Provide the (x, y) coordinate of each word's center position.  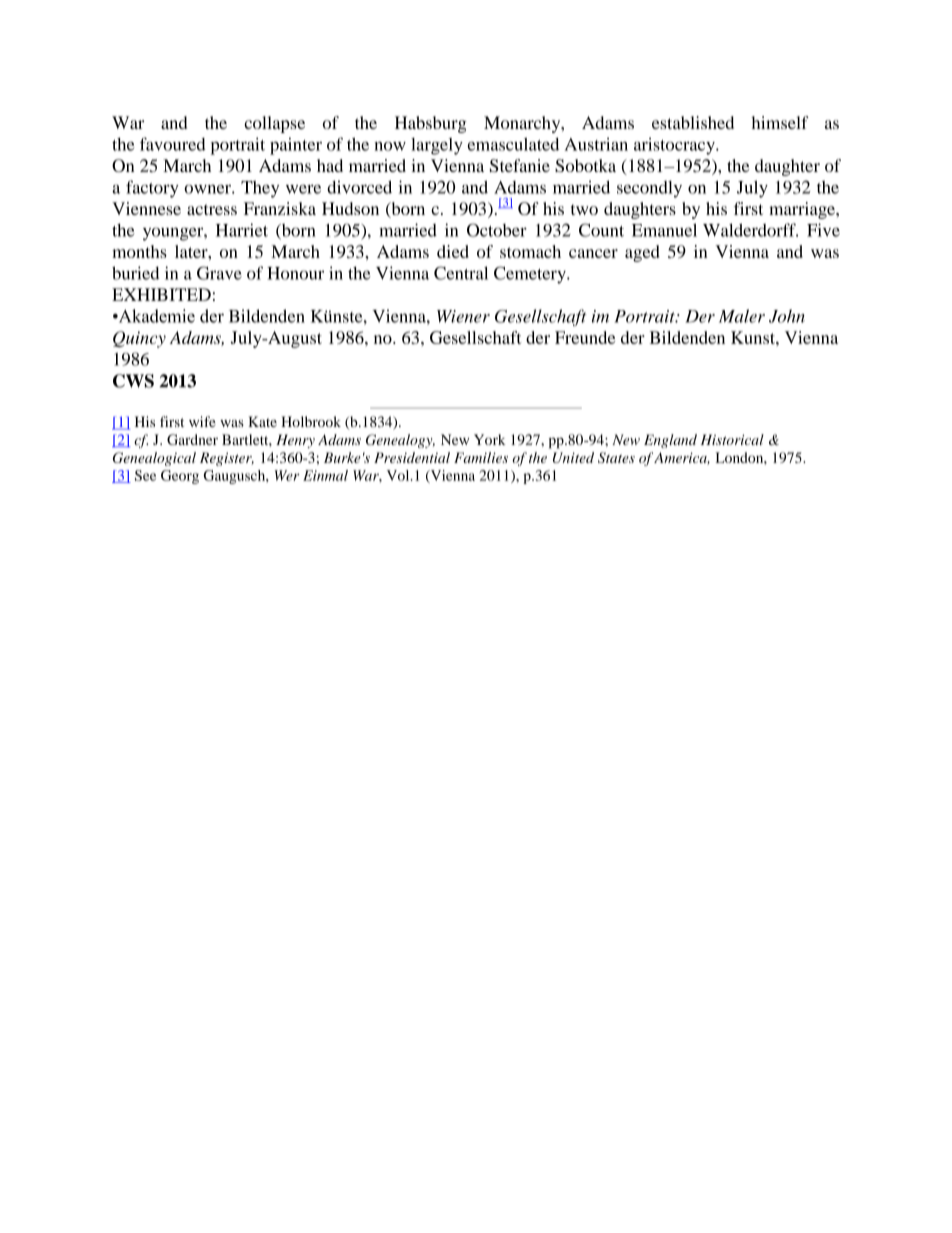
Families (481, 457)
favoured (173, 144)
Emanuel (664, 230)
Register (227, 459)
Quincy (139, 339)
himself (780, 122)
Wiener (463, 316)
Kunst (754, 337)
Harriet (242, 230)
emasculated (513, 144)
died (453, 251)
